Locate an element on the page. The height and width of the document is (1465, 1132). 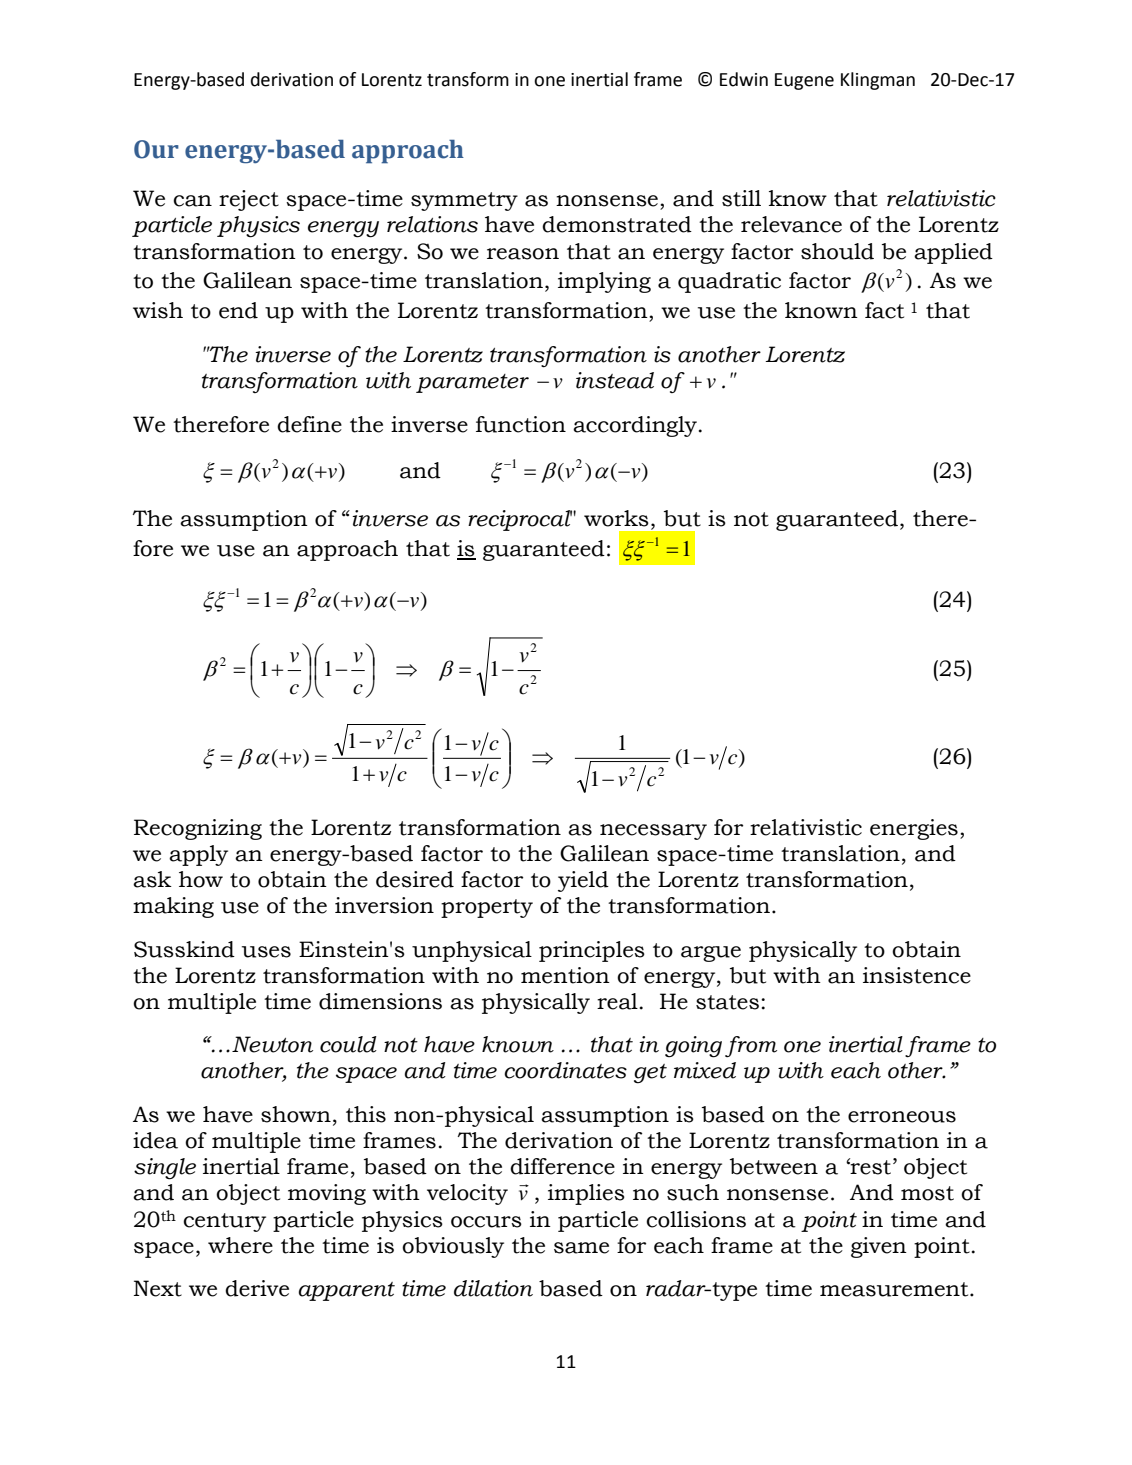
energies is located at coordinates (914, 829).
